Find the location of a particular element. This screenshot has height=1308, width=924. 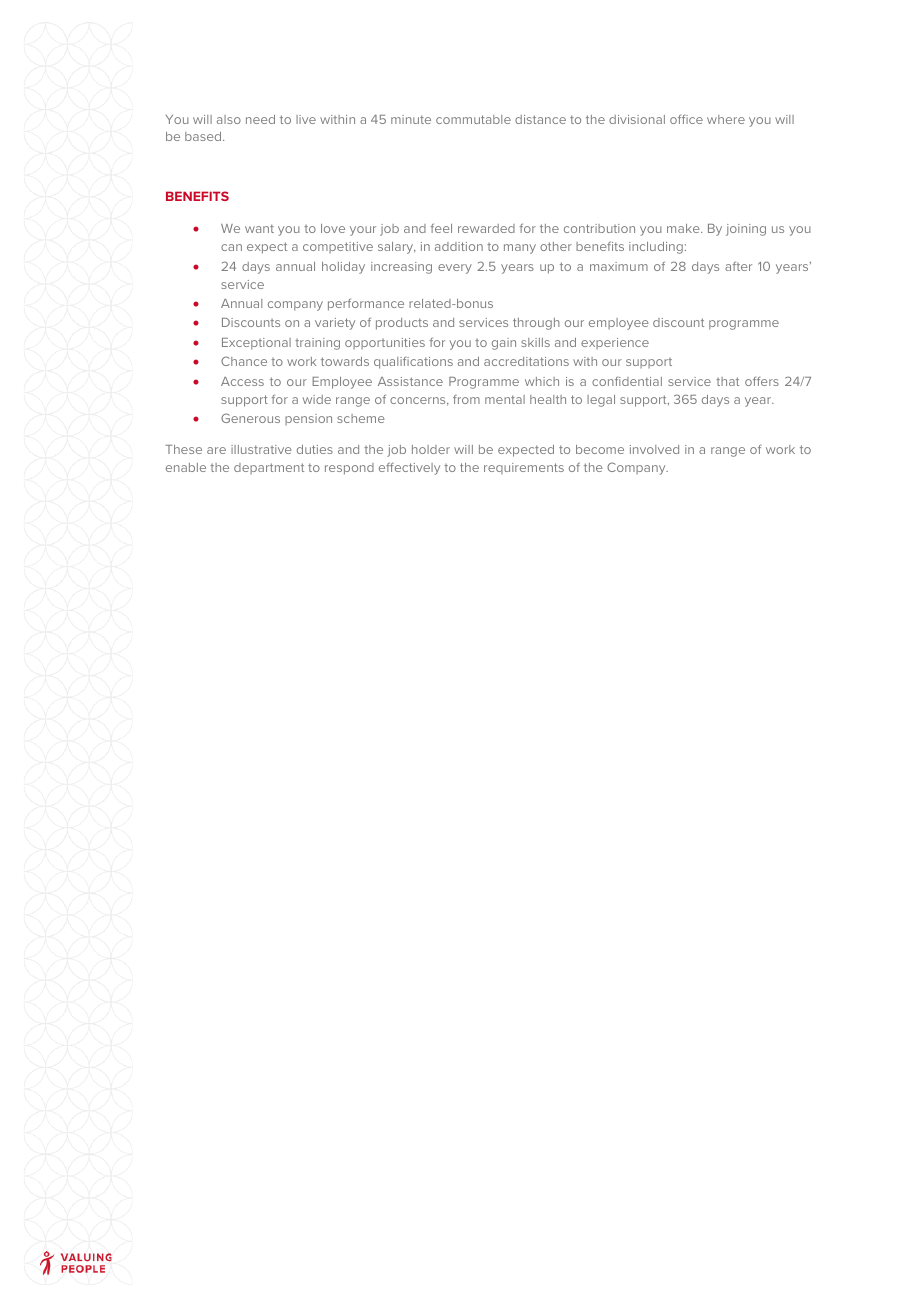

holder is located at coordinates (431, 449).
